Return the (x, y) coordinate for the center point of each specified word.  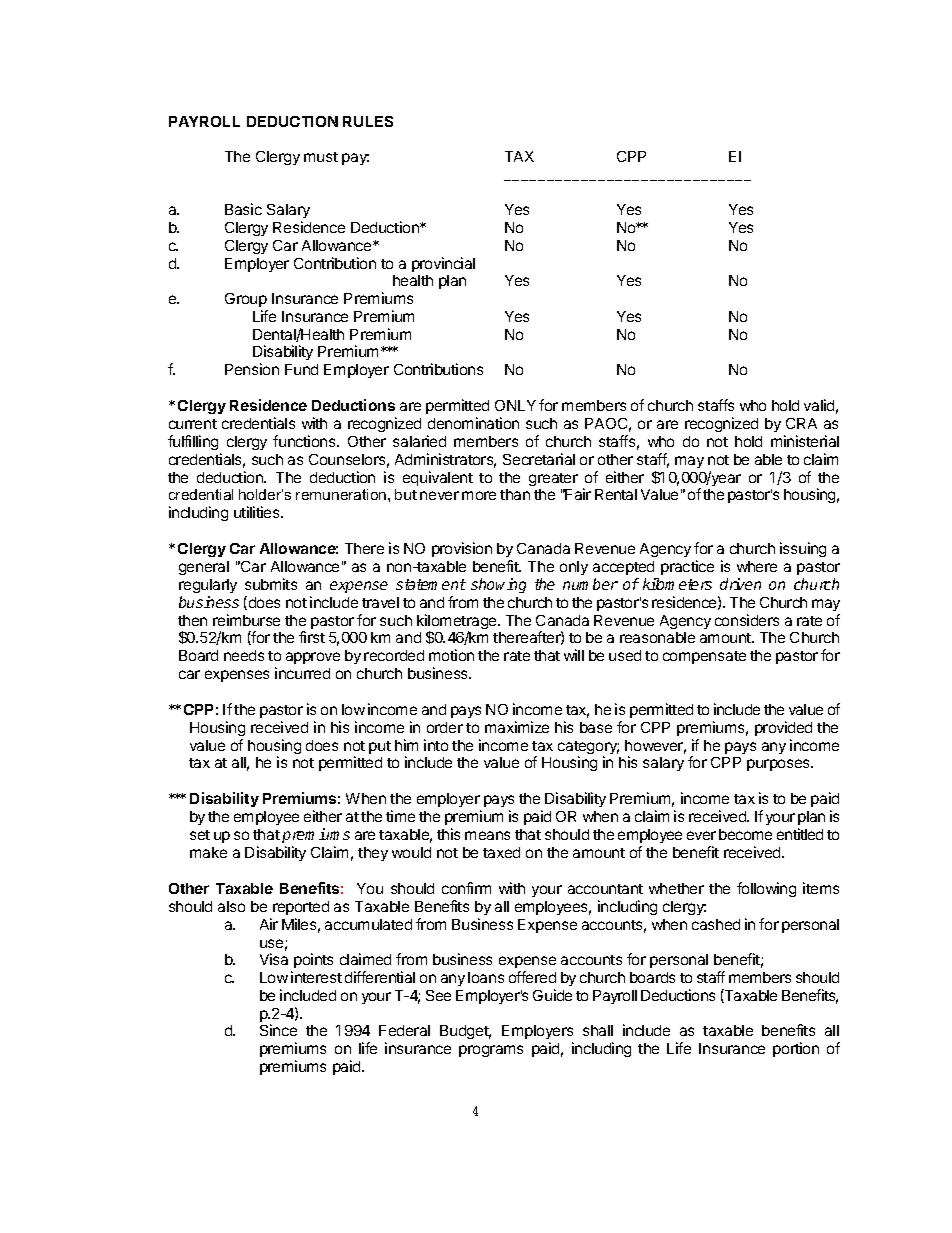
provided (783, 728)
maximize (517, 727)
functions (305, 441)
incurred (302, 673)
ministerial (805, 441)
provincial (443, 264)
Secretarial (539, 459)
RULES (368, 121)
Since (278, 1030)
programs (491, 1051)
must (321, 157)
